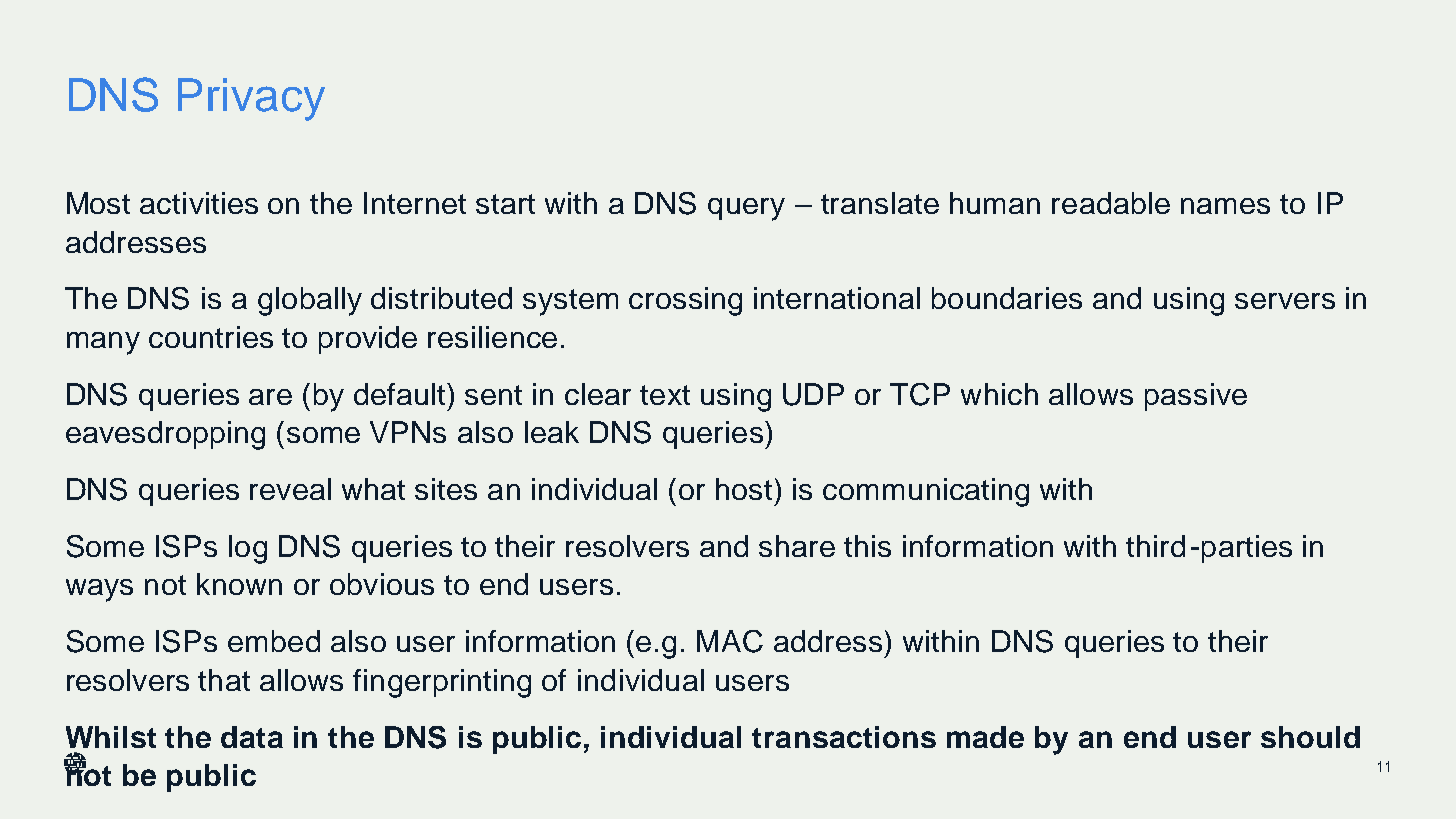 The width and height of the screenshot is (1456, 819). What do you see at coordinates (251, 99) in the screenshot?
I see `Privacy` at bounding box center [251, 99].
